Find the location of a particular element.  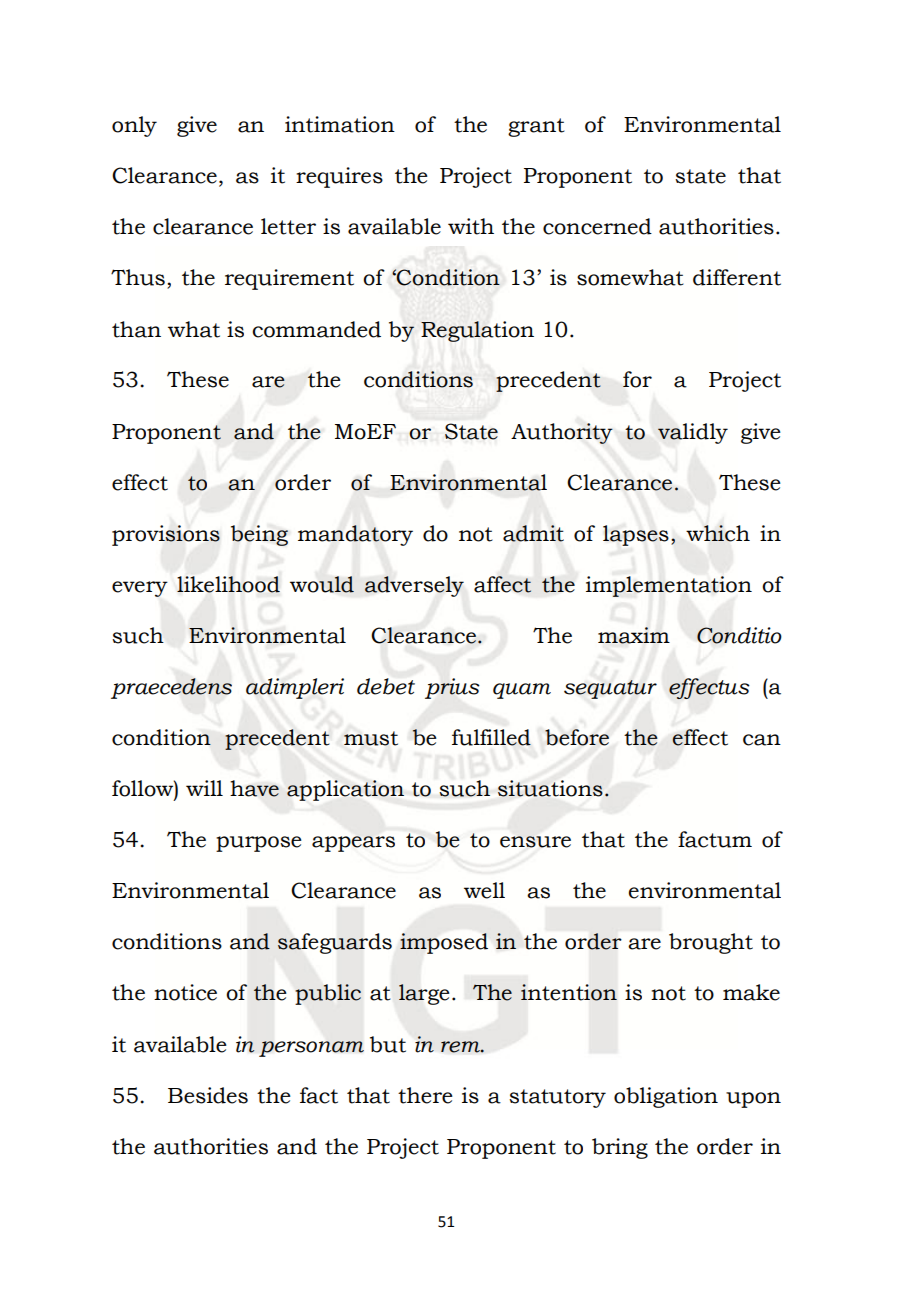

maxim is located at coordinates (634, 635).
